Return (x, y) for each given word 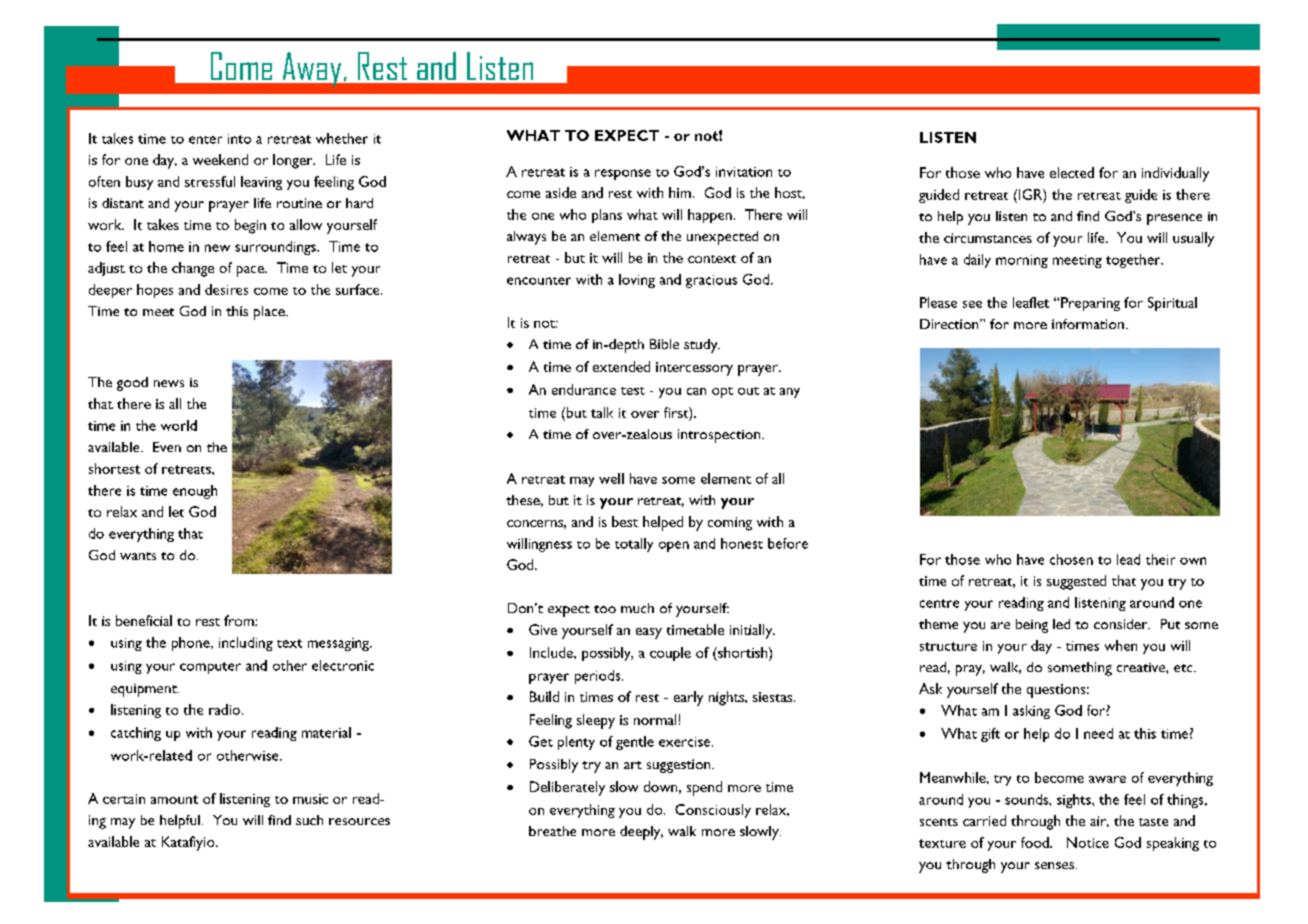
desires (226, 289)
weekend (220, 159)
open (674, 546)
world (179, 425)
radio (226, 709)
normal (655, 719)
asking (1031, 712)
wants (138, 556)
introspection (719, 436)
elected (1072, 172)
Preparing (1090, 304)
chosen (1071, 559)
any (790, 393)
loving (637, 281)
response (623, 174)
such (309, 820)
